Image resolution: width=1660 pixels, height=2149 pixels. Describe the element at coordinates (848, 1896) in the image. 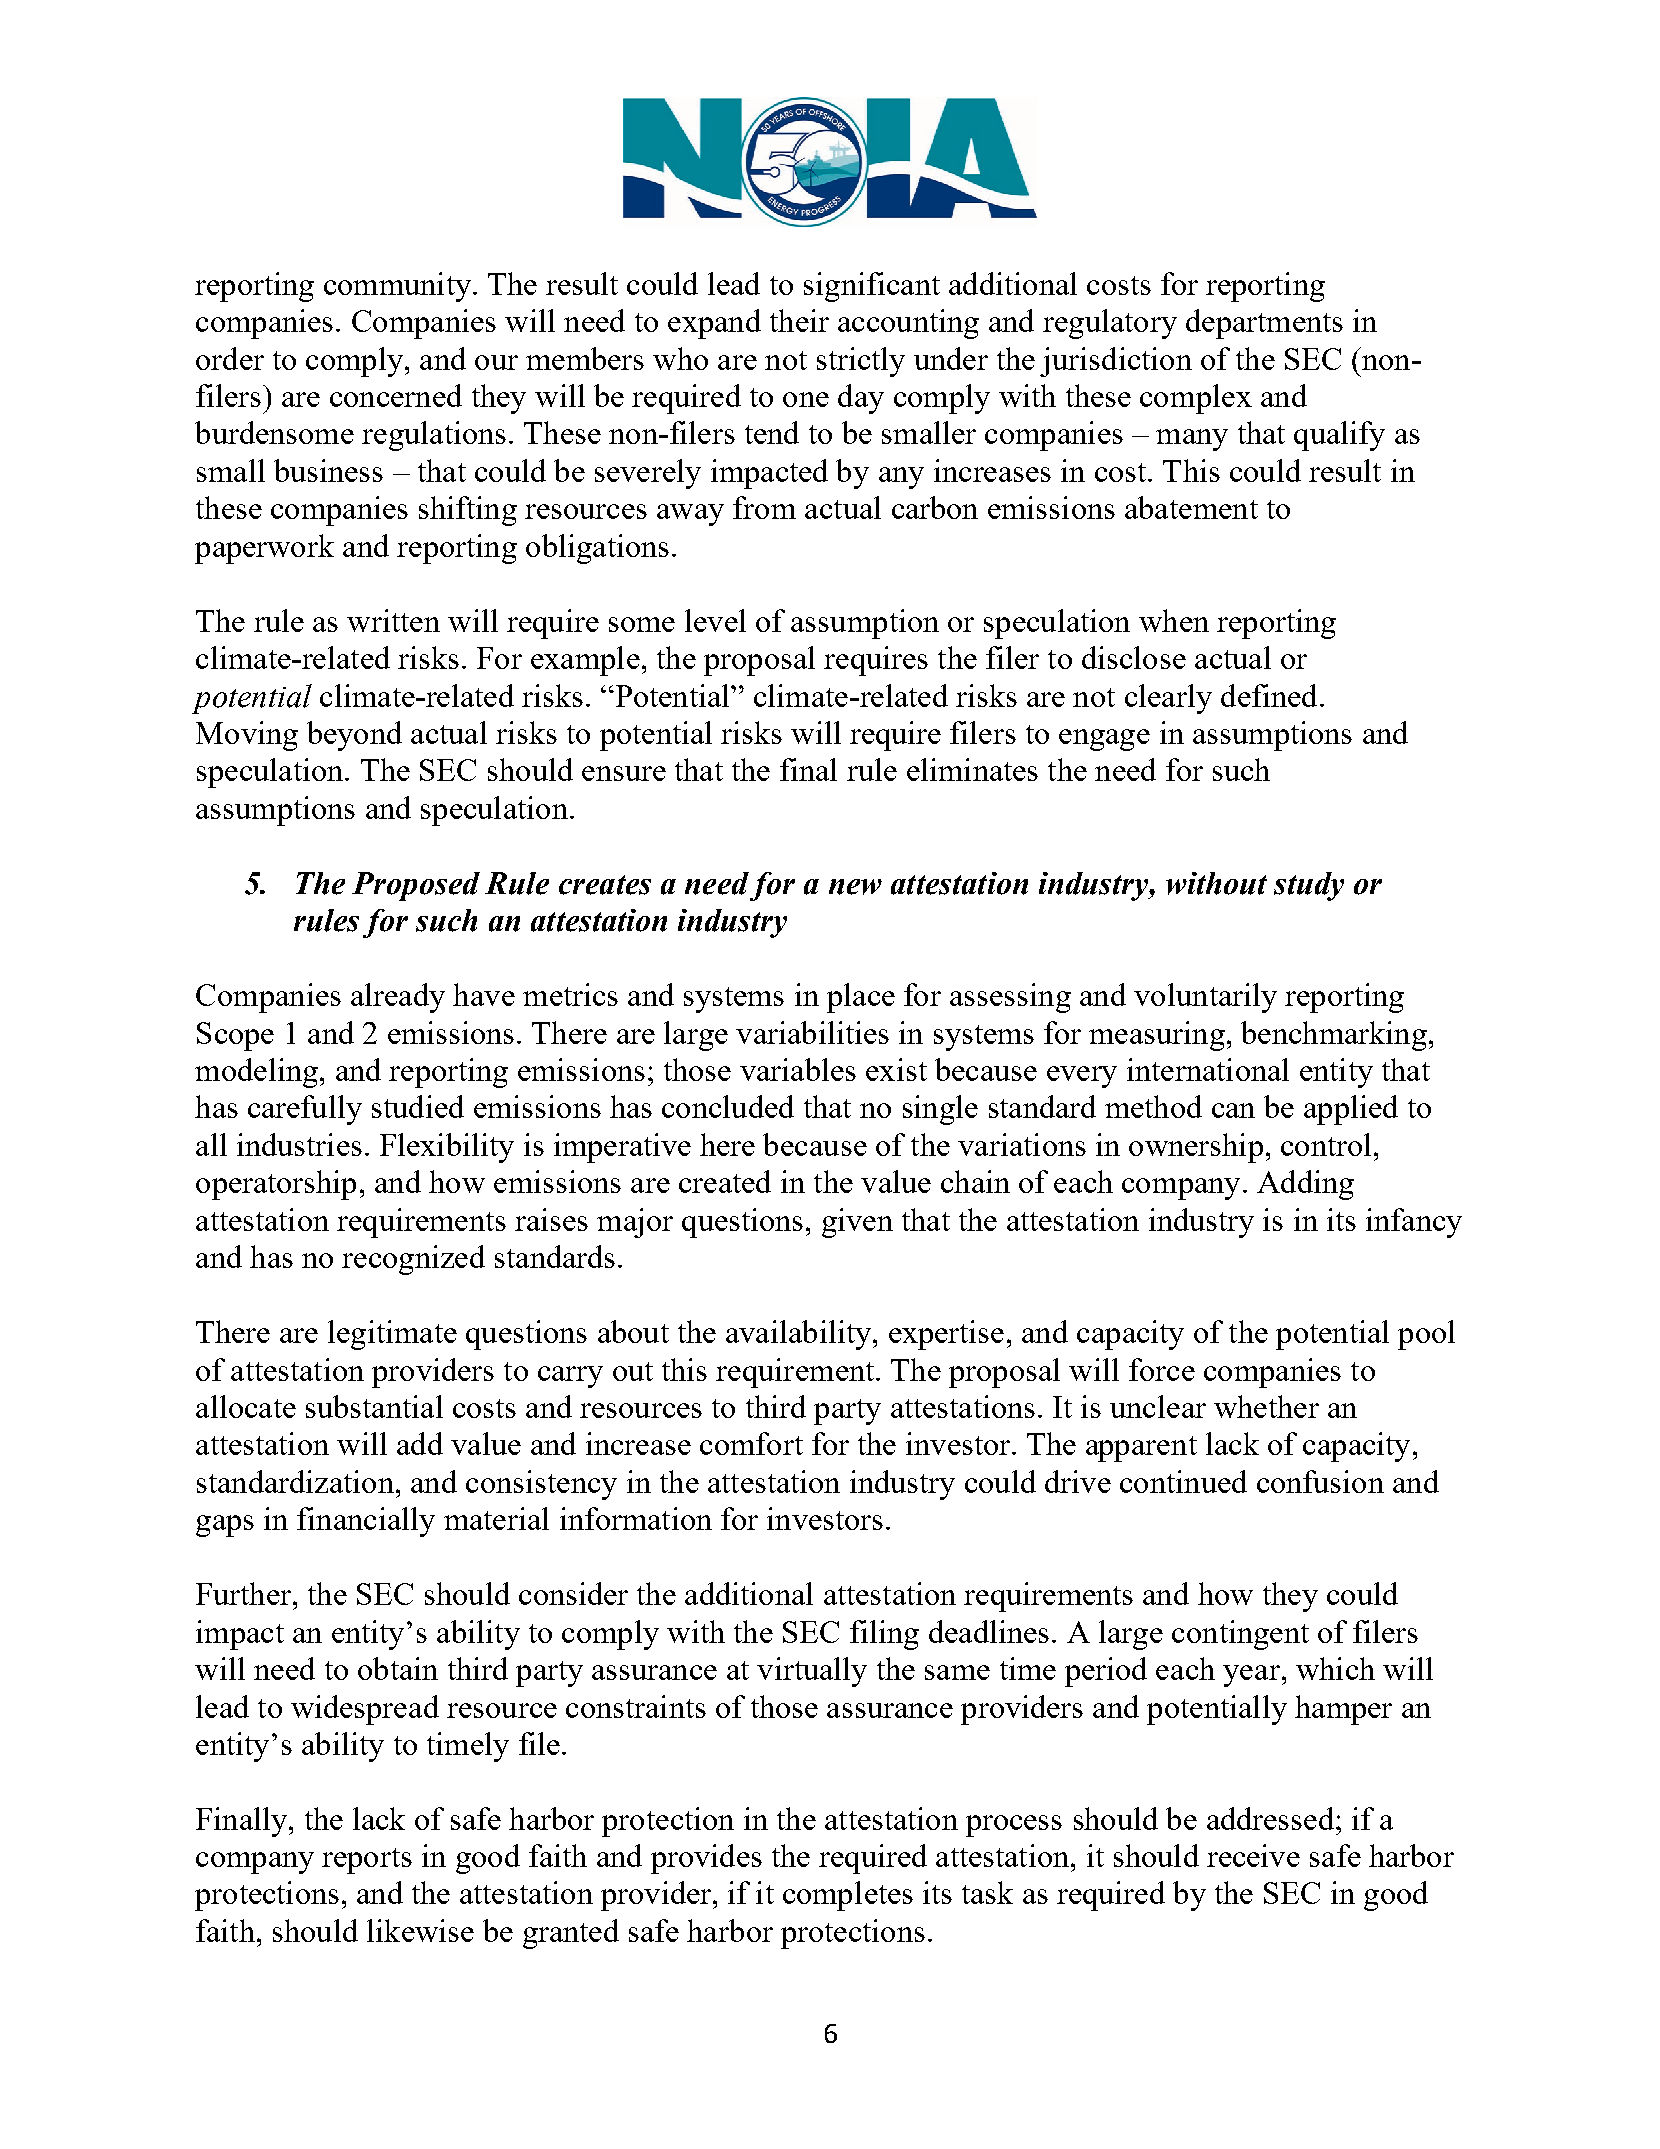

I see `completes` at that location.
